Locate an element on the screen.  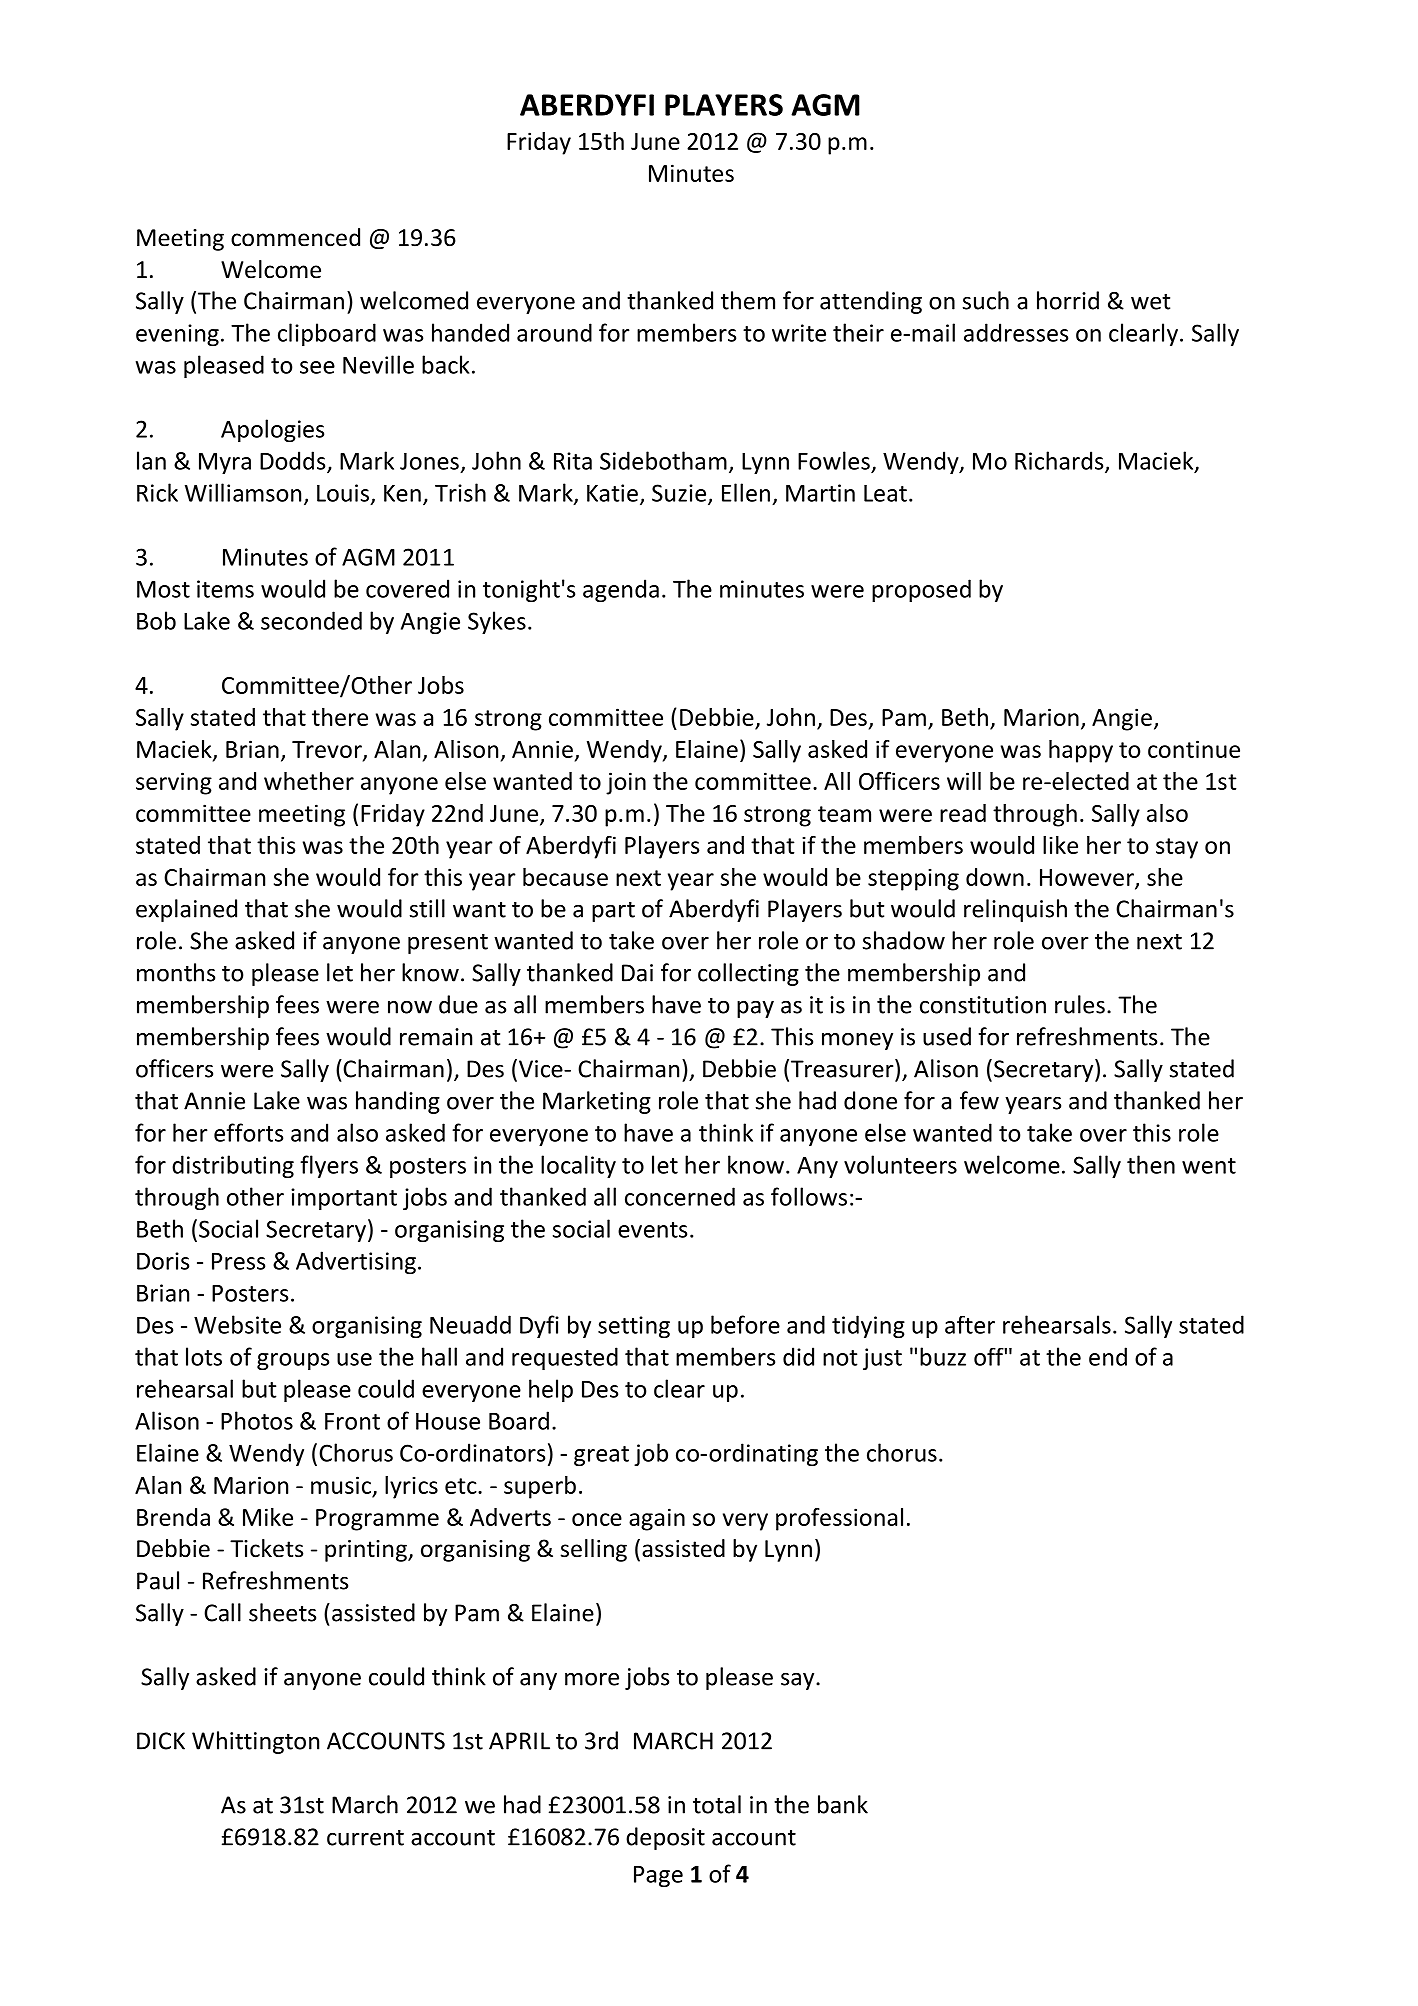
rules is located at coordinates (1080, 1004).
